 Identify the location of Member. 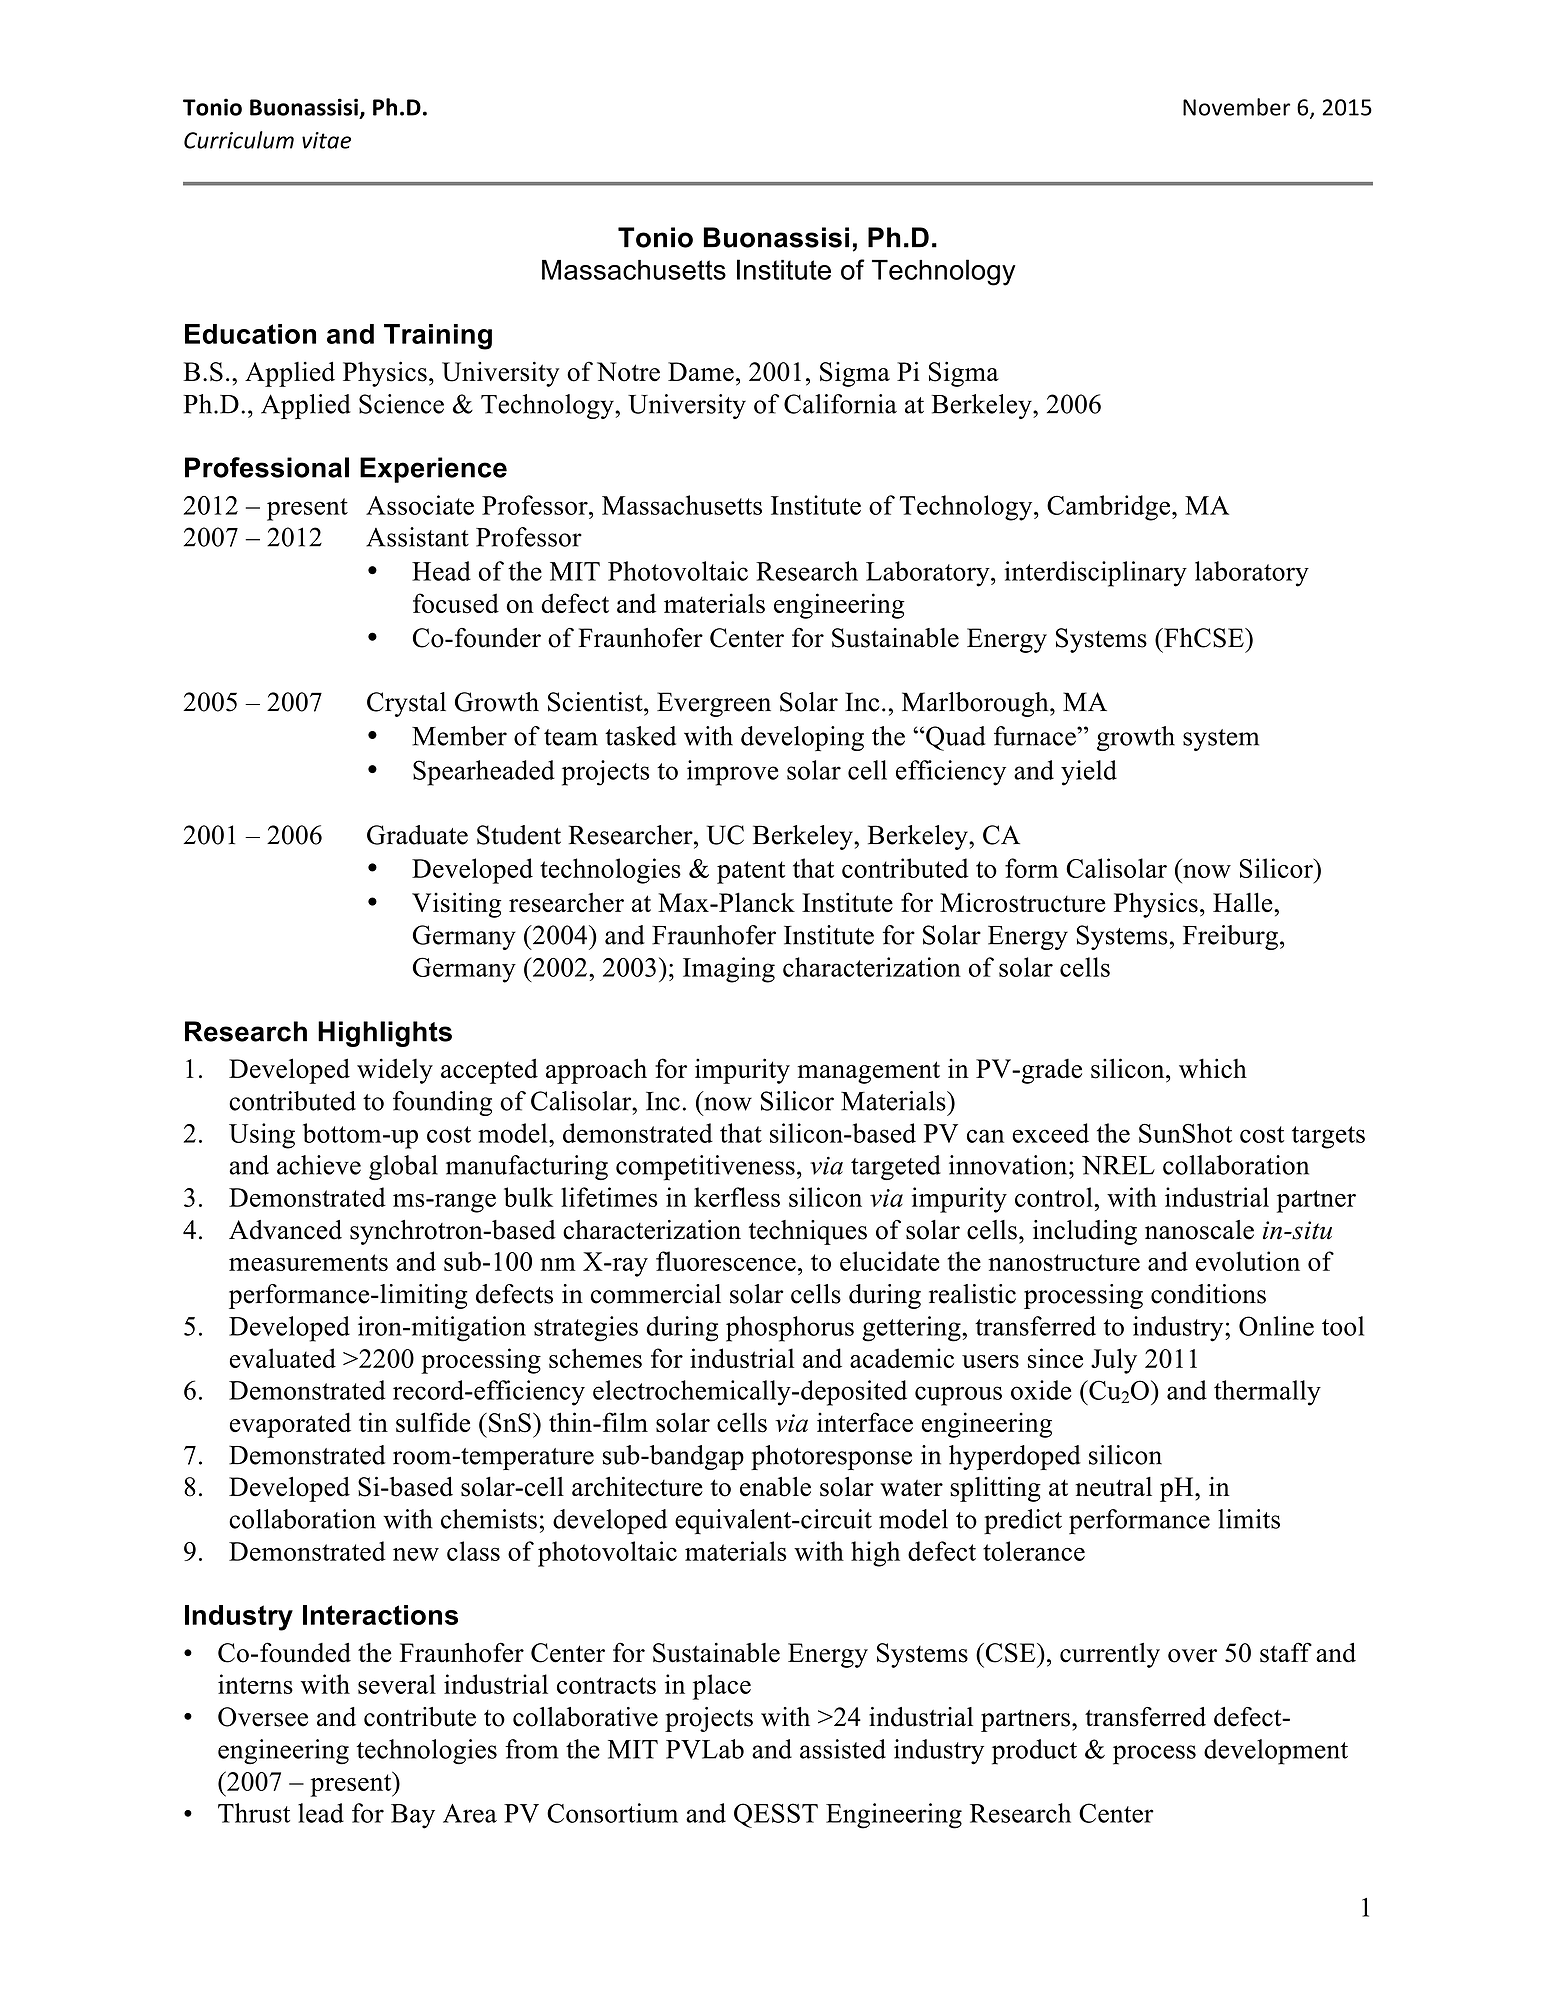
(459, 736).
